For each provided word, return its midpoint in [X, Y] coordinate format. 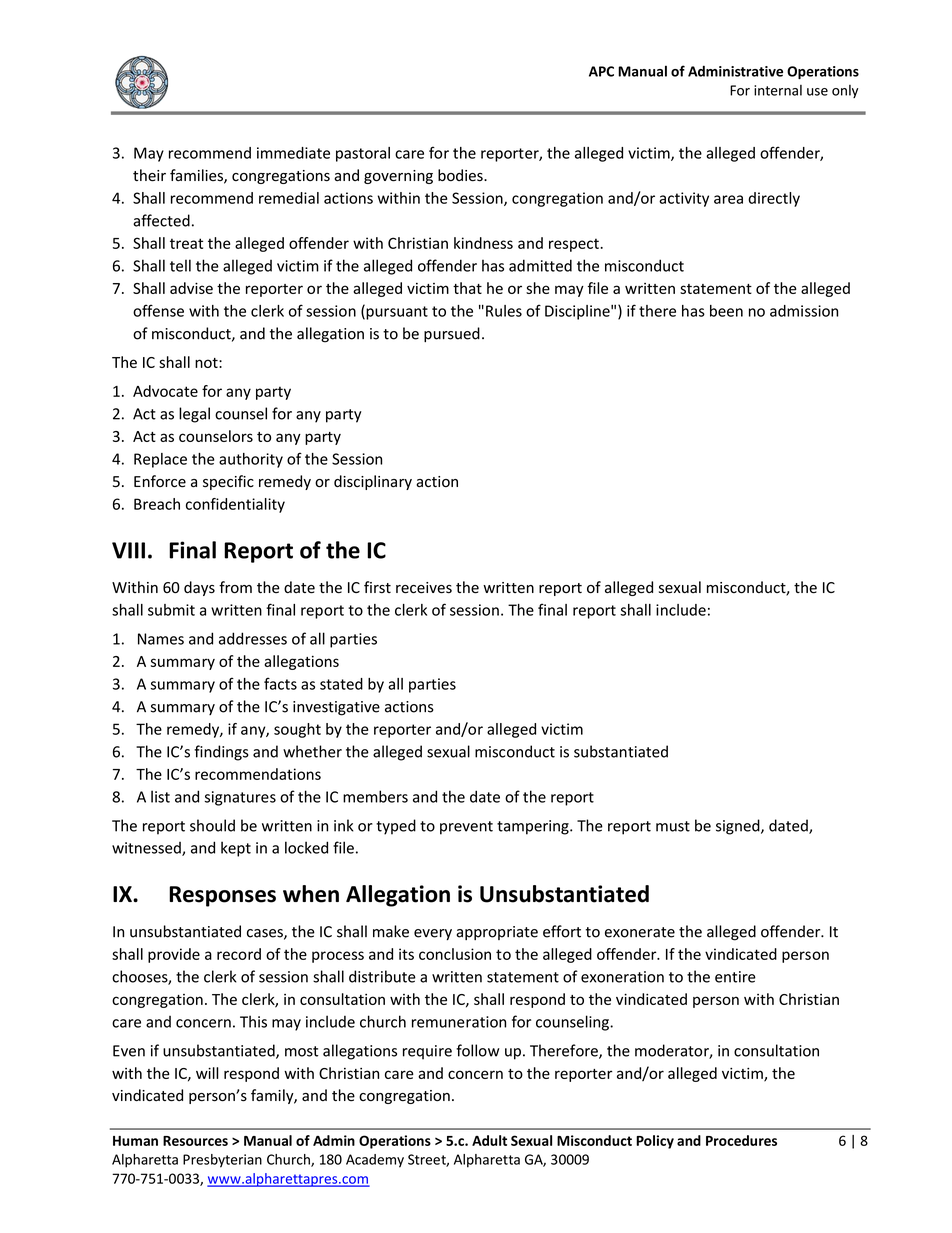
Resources [195, 1141]
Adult [489, 1140]
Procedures [741, 1140]
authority [251, 460]
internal [778, 90]
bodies [461, 175]
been [726, 311]
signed [739, 827]
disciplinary [373, 482]
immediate [293, 153]
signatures [240, 798]
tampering [534, 827]
